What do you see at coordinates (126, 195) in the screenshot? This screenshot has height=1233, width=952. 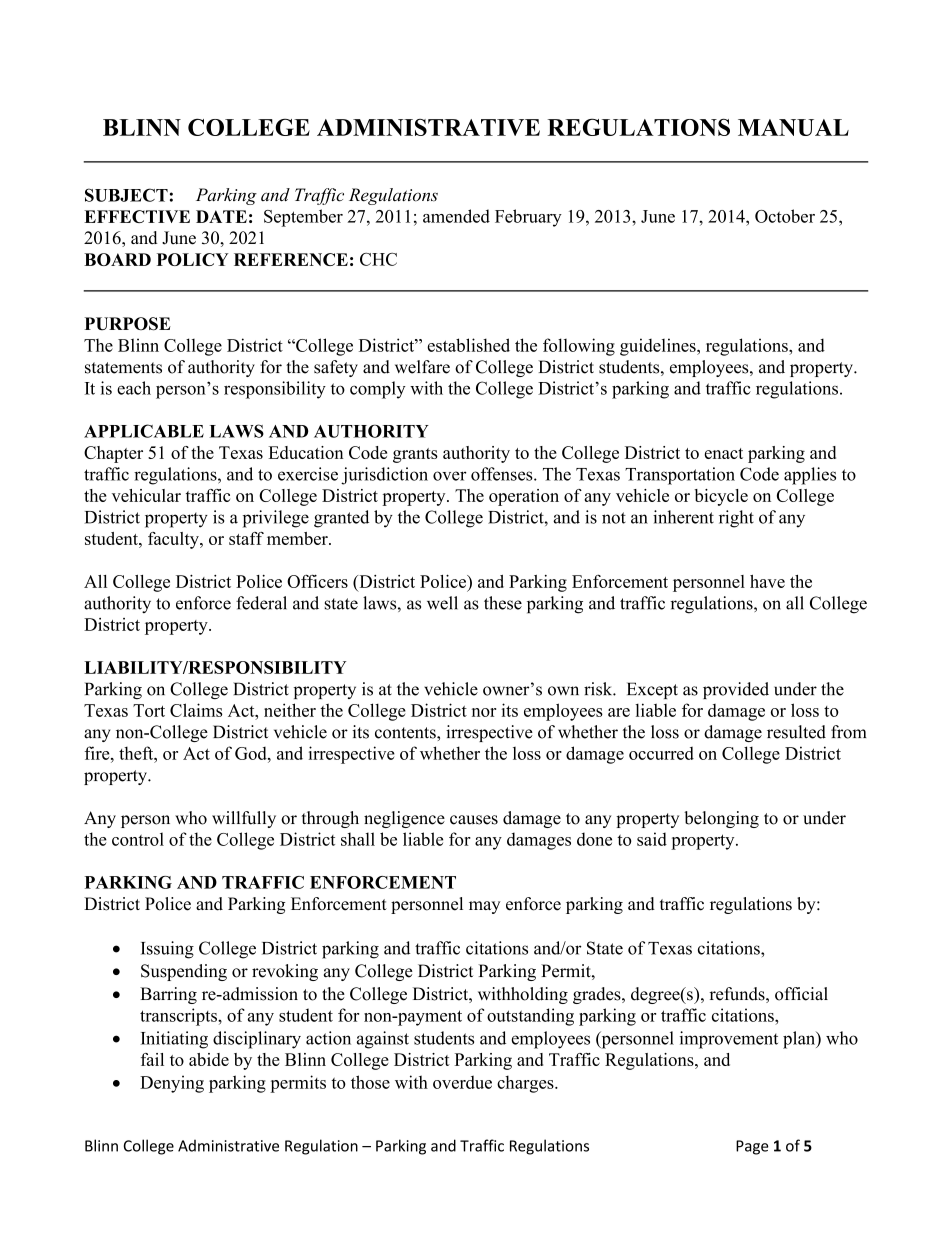 I see `SUBJECT` at bounding box center [126, 195].
